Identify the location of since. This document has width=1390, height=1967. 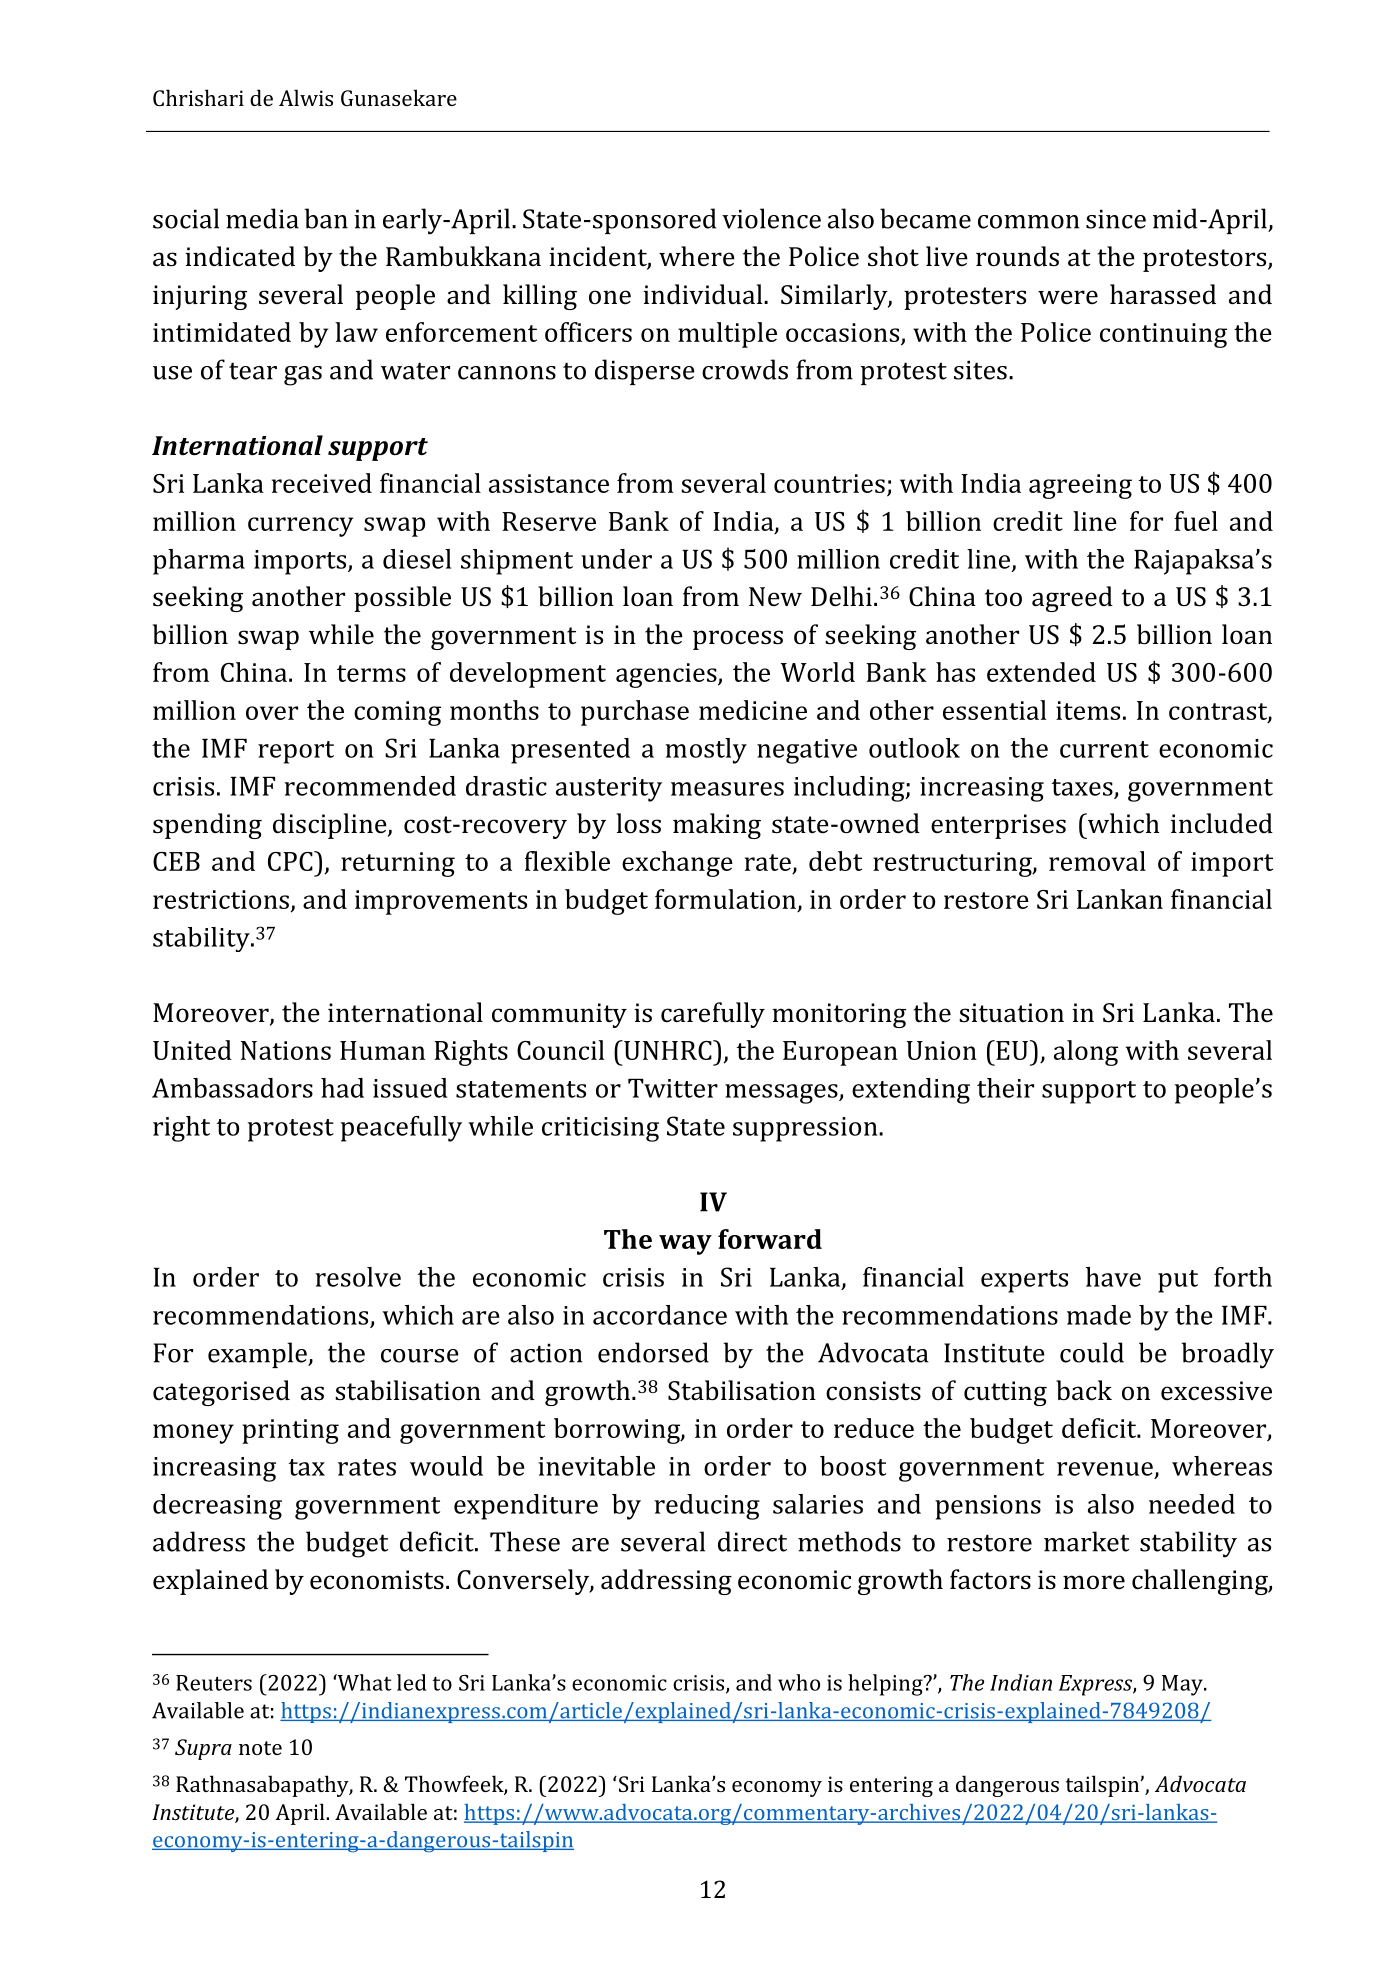
(1116, 219).
